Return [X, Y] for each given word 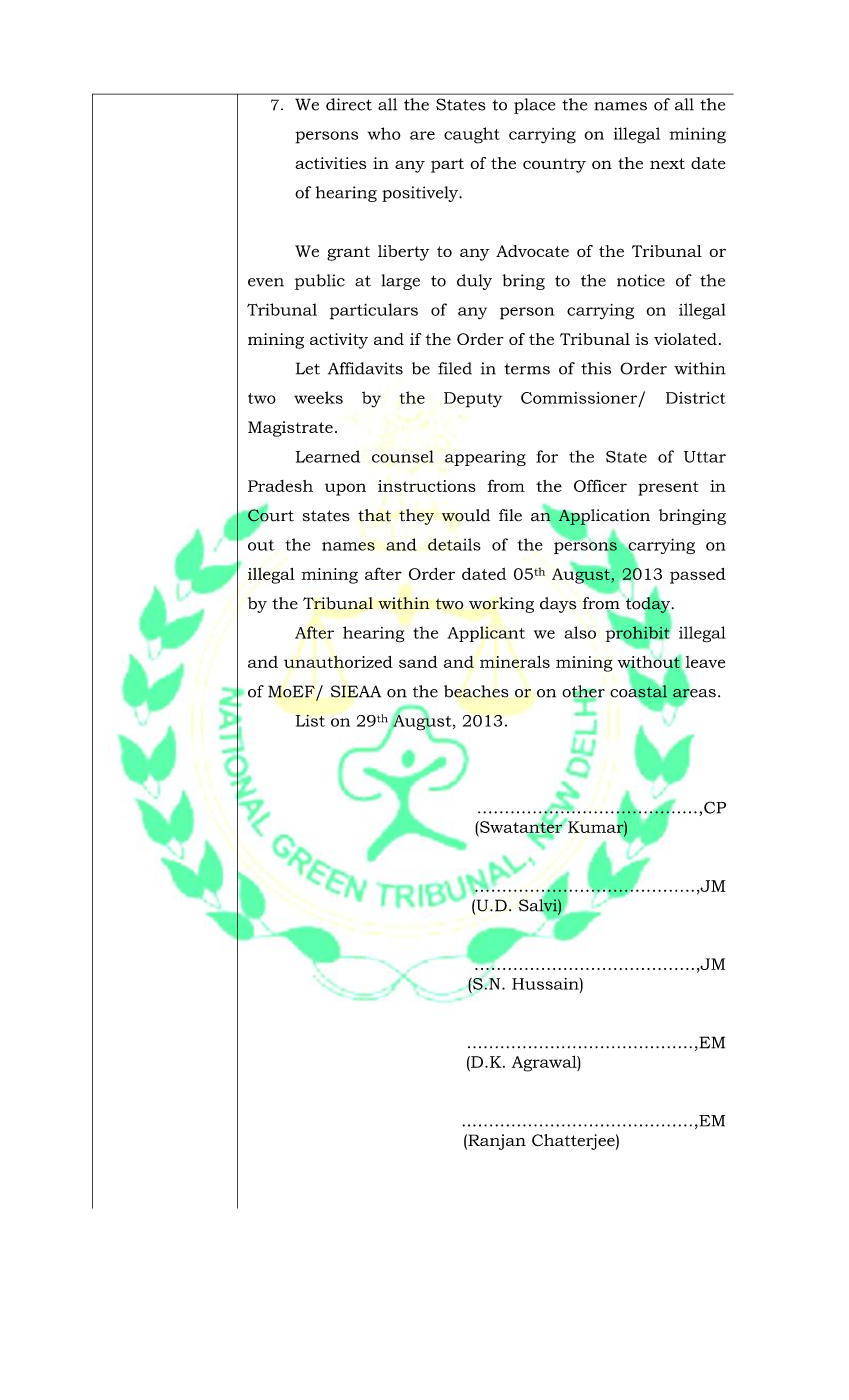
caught [472, 135]
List [310, 720]
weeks [318, 397]
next [667, 163]
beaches [476, 691]
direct [349, 104]
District [696, 398]
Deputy [473, 400]
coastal [638, 691]
